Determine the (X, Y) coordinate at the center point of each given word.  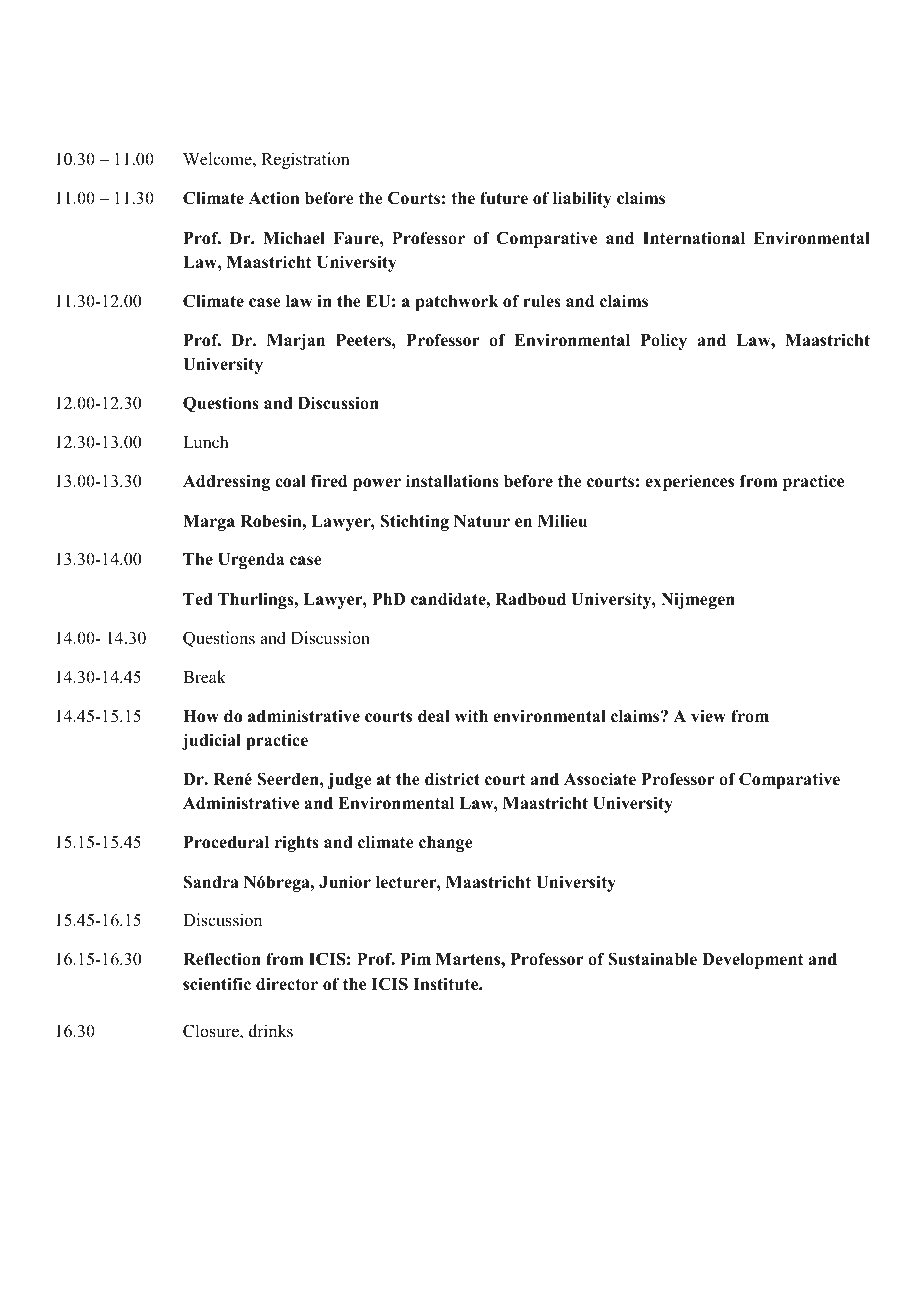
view (708, 716)
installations (452, 481)
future (504, 198)
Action (274, 198)
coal (290, 481)
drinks (271, 1031)
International (694, 238)
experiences (689, 482)
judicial (211, 741)
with (471, 716)
